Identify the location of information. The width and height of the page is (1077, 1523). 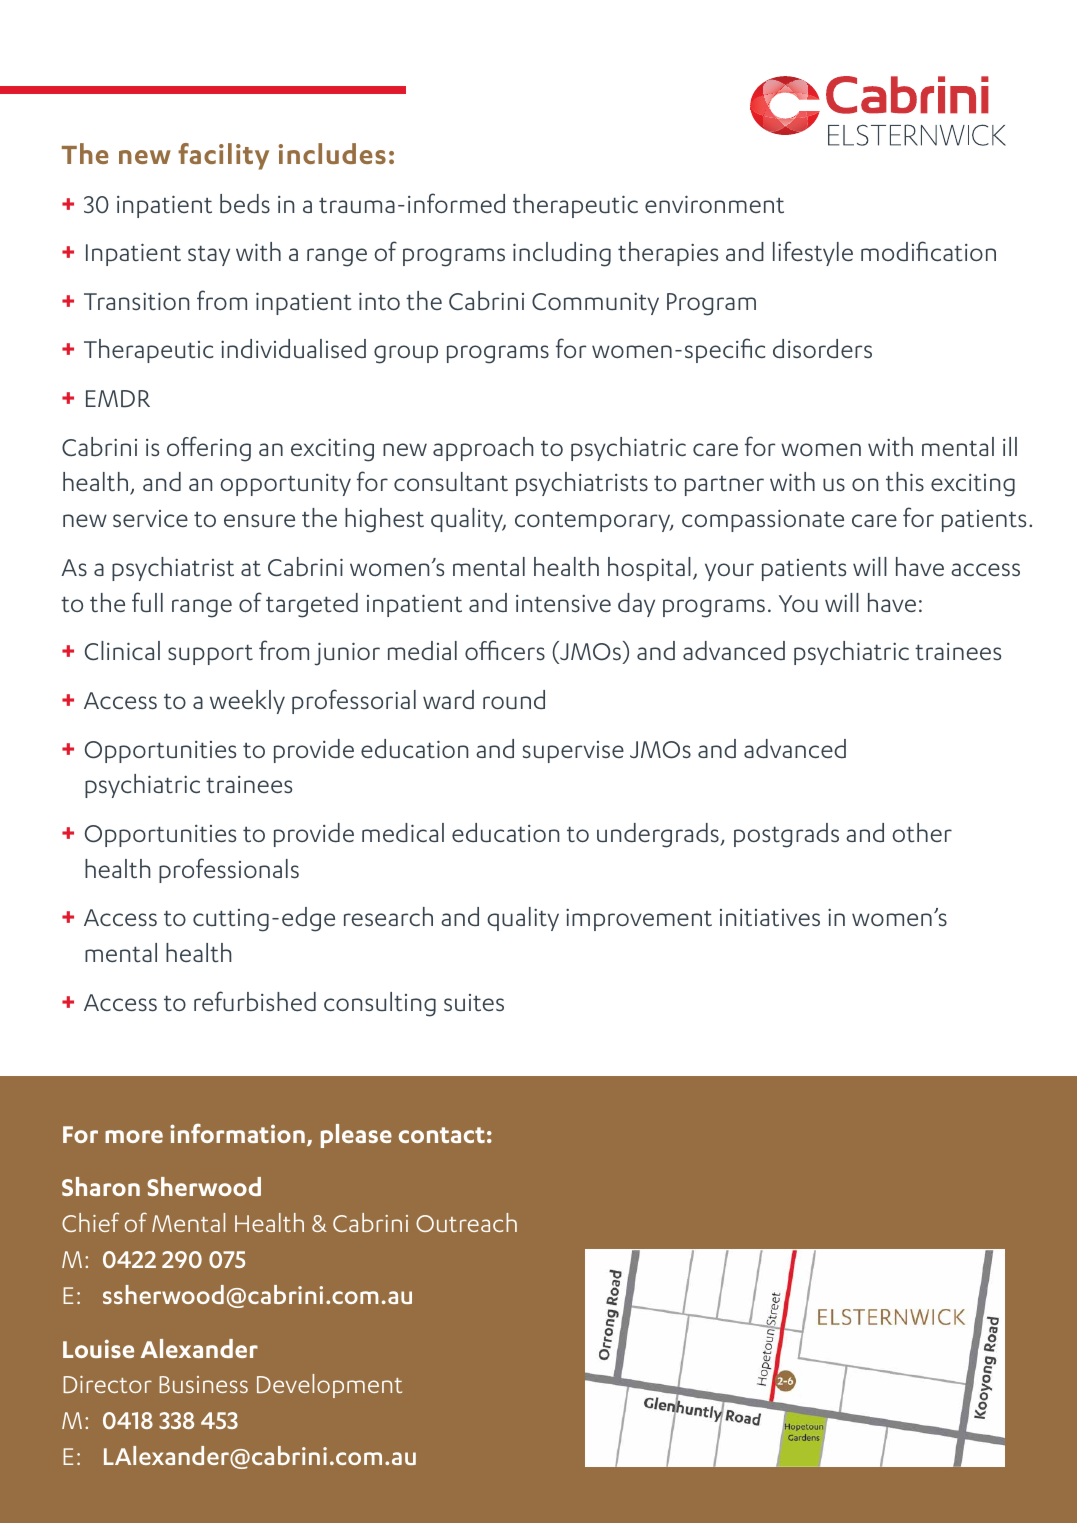
(237, 1133).
